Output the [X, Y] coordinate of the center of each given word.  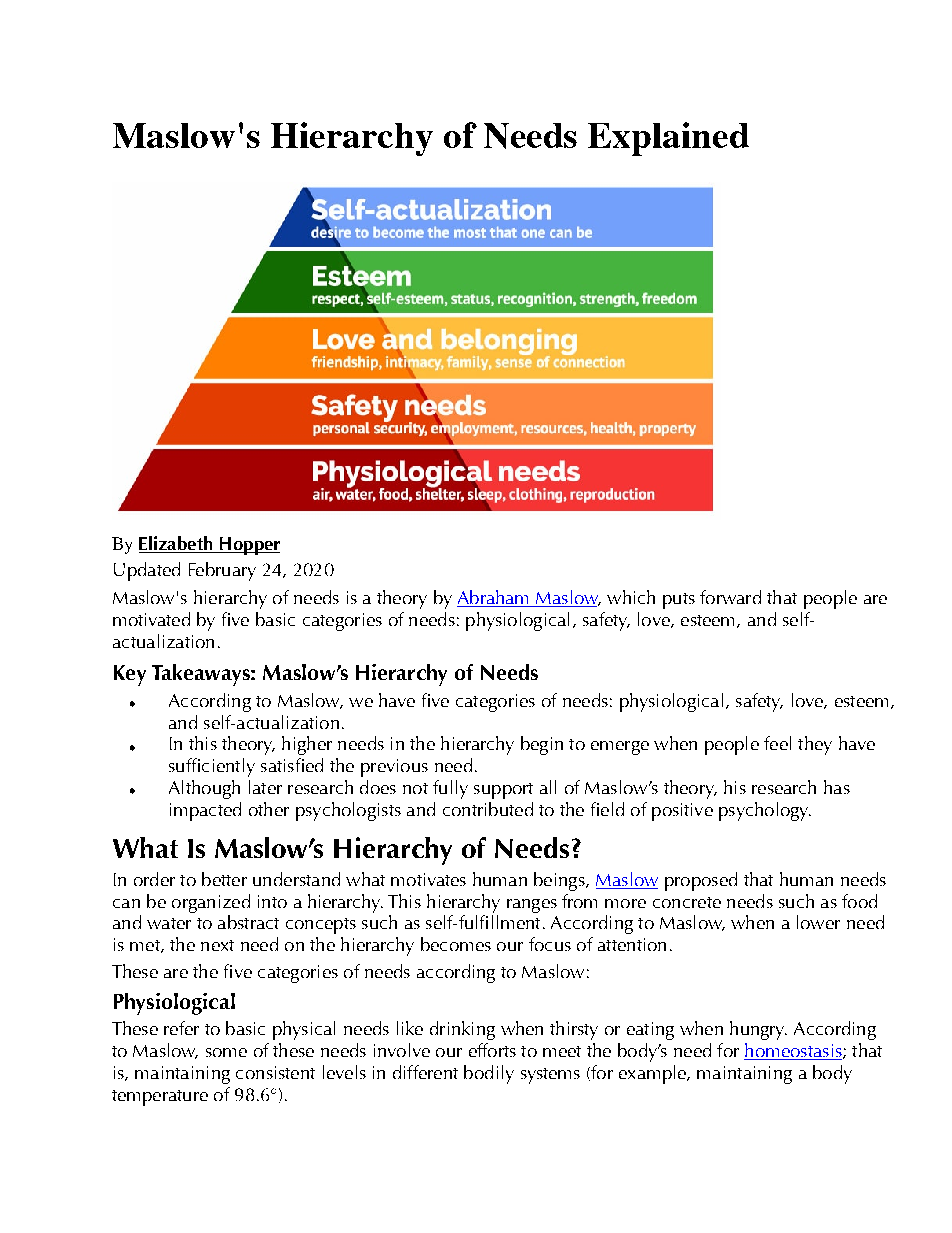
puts [679, 601]
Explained [668, 139]
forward [730, 597]
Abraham [494, 598]
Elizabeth [175, 543]
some [226, 1052]
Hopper [248, 546]
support [503, 791]
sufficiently [212, 767]
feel [777, 743]
